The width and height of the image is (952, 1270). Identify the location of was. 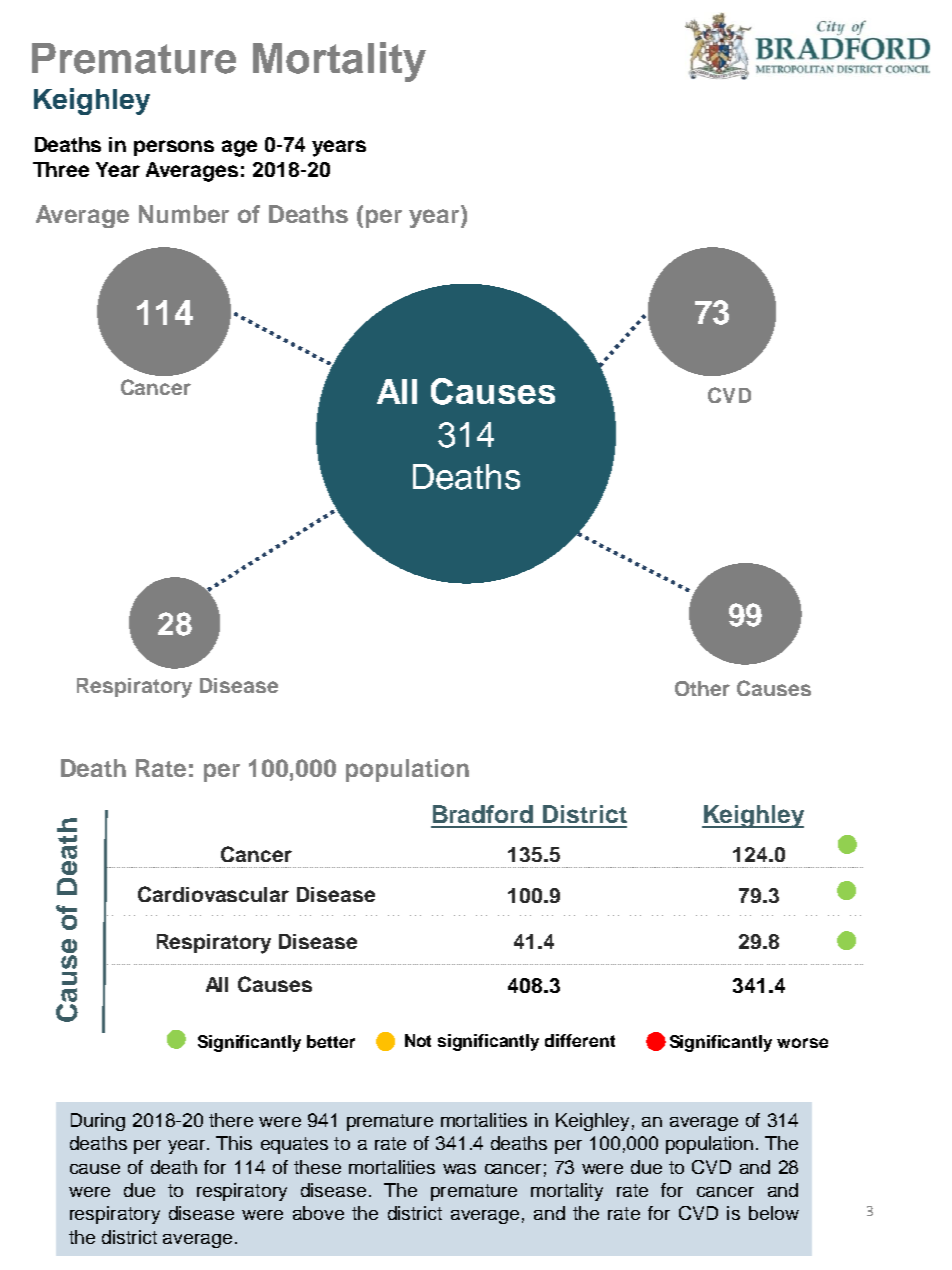
(459, 1169).
